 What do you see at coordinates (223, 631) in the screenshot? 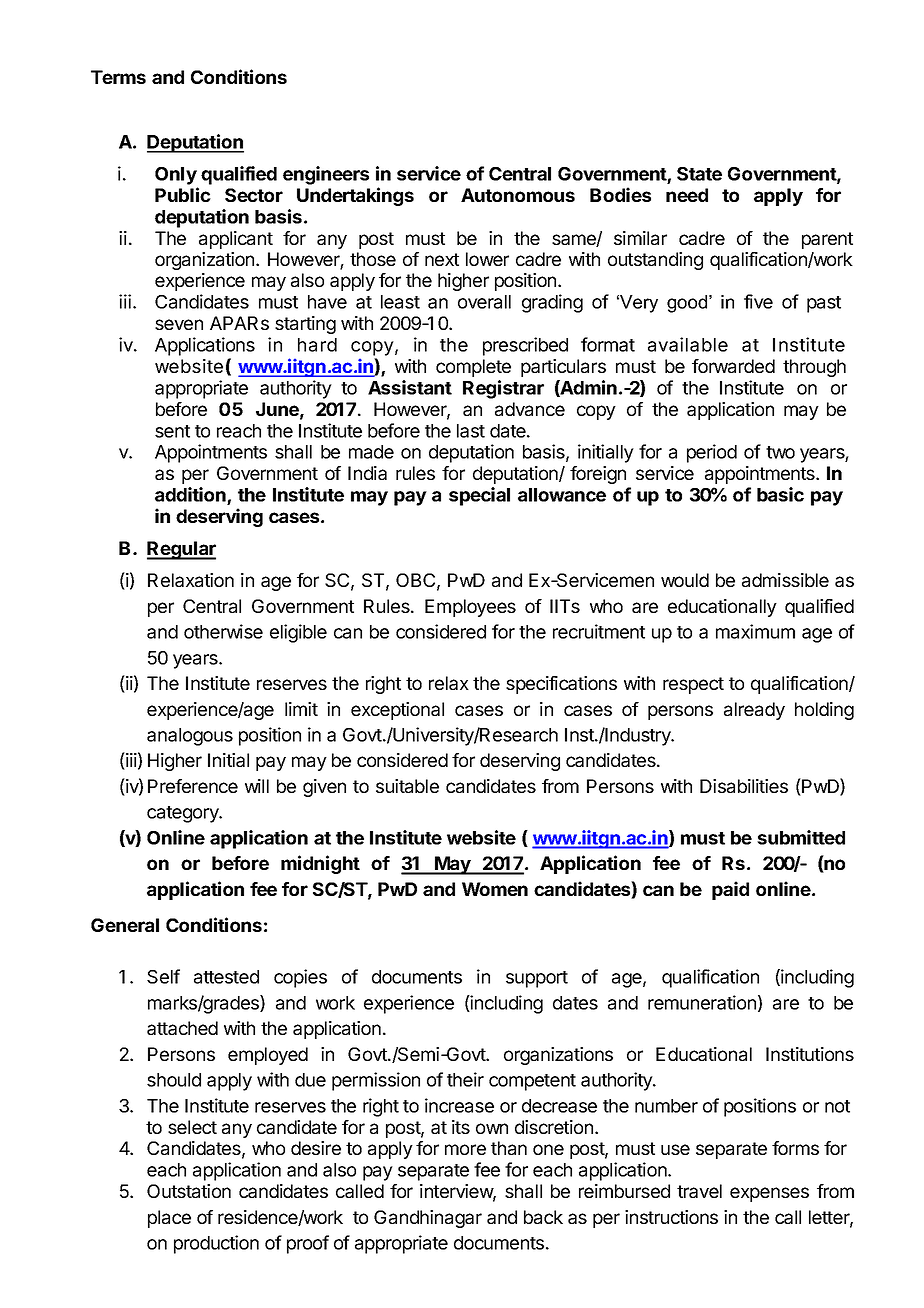
I see `otherwise` at bounding box center [223, 631].
